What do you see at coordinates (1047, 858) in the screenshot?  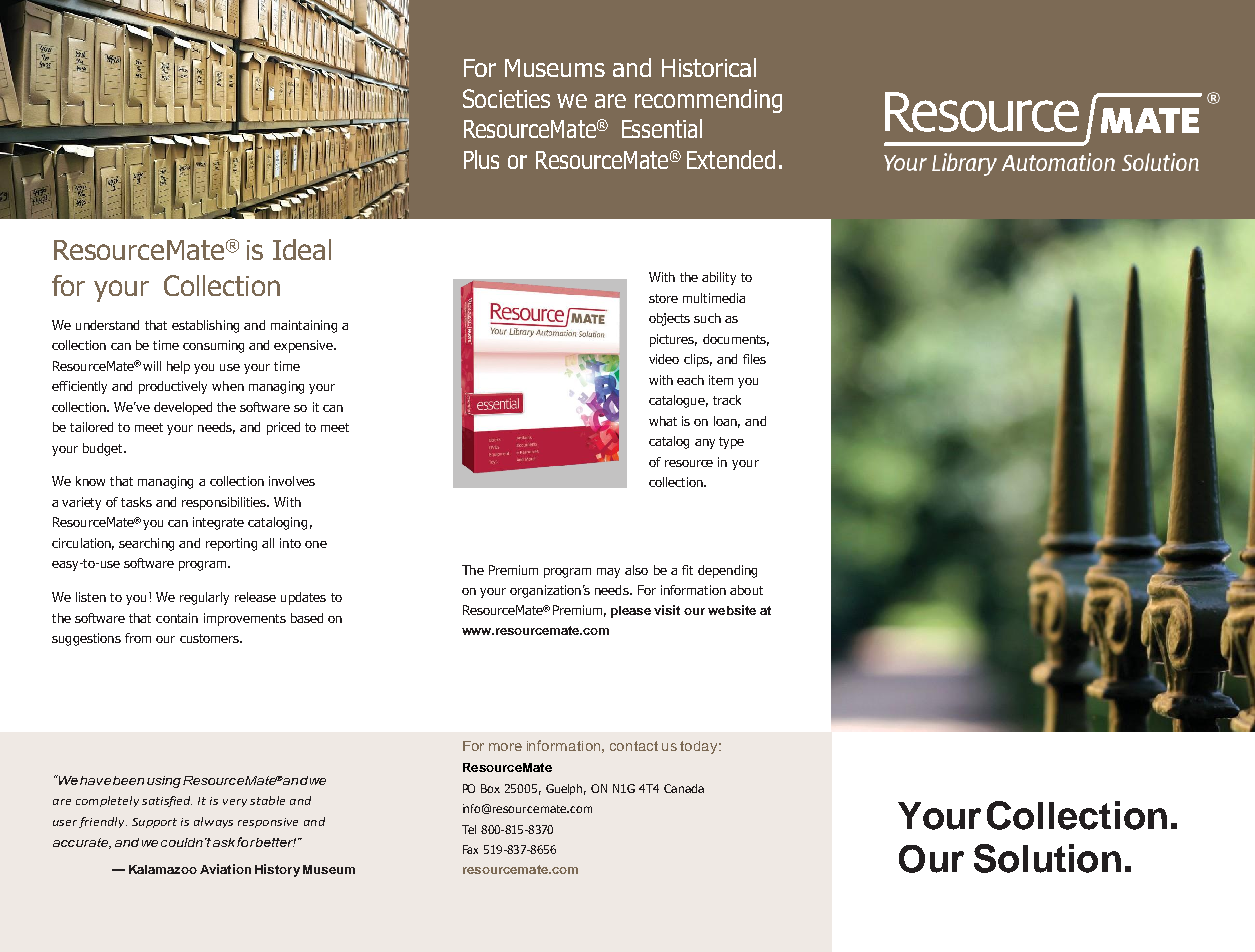 I see `Solution` at bounding box center [1047, 858].
